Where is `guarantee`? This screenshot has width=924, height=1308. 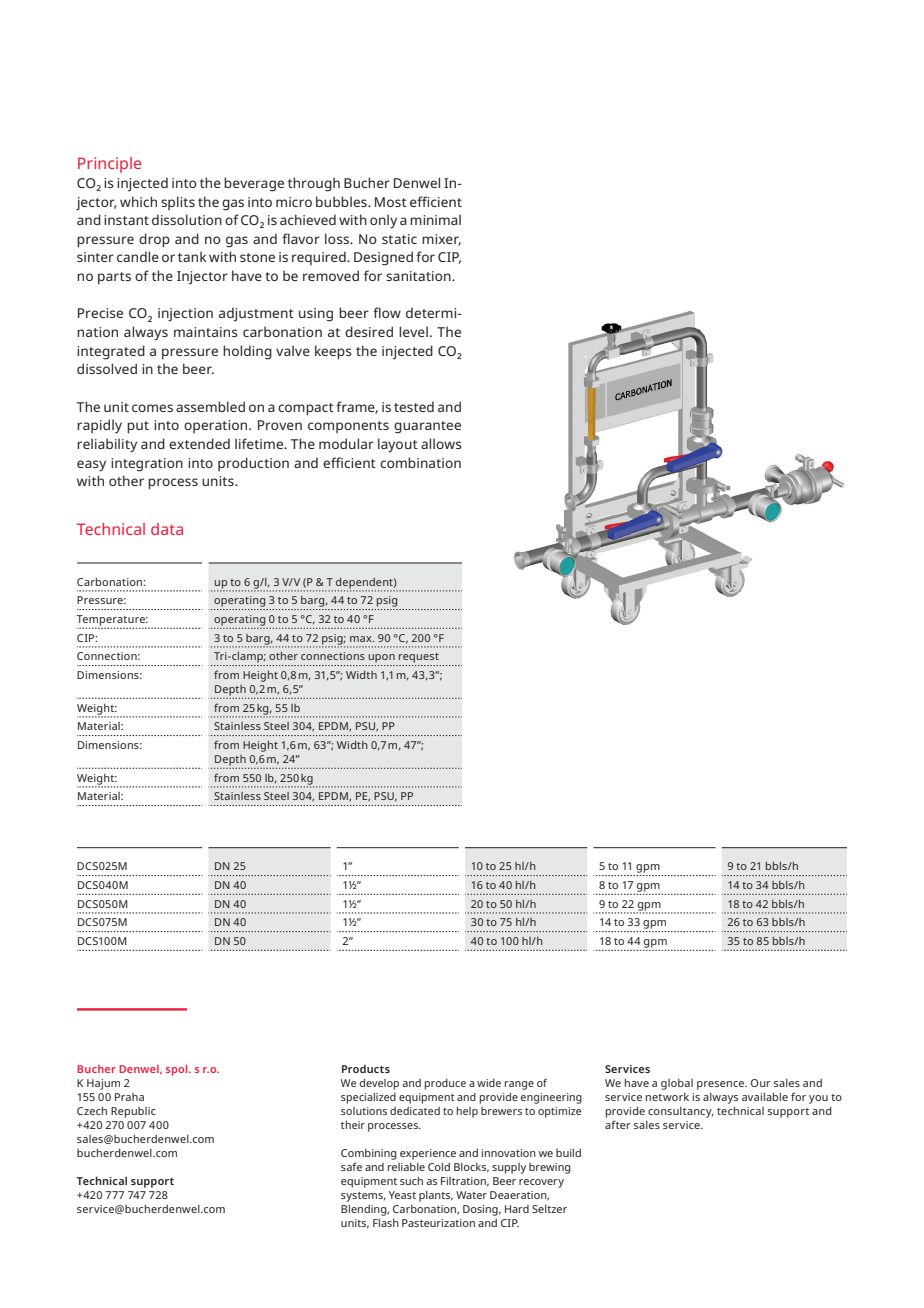 guarantee is located at coordinates (427, 427).
